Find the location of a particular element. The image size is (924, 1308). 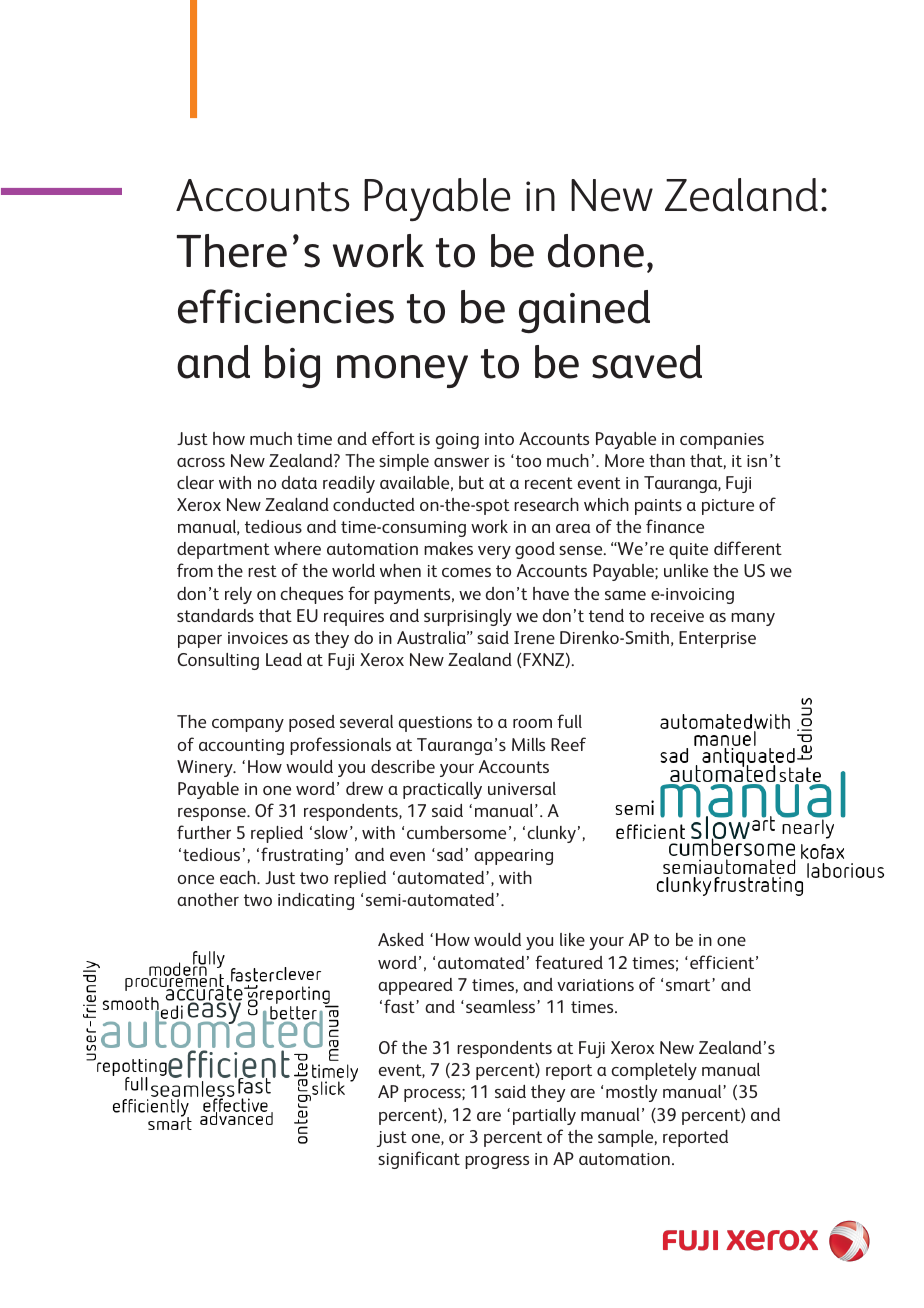

mostly is located at coordinates (631, 1093).
